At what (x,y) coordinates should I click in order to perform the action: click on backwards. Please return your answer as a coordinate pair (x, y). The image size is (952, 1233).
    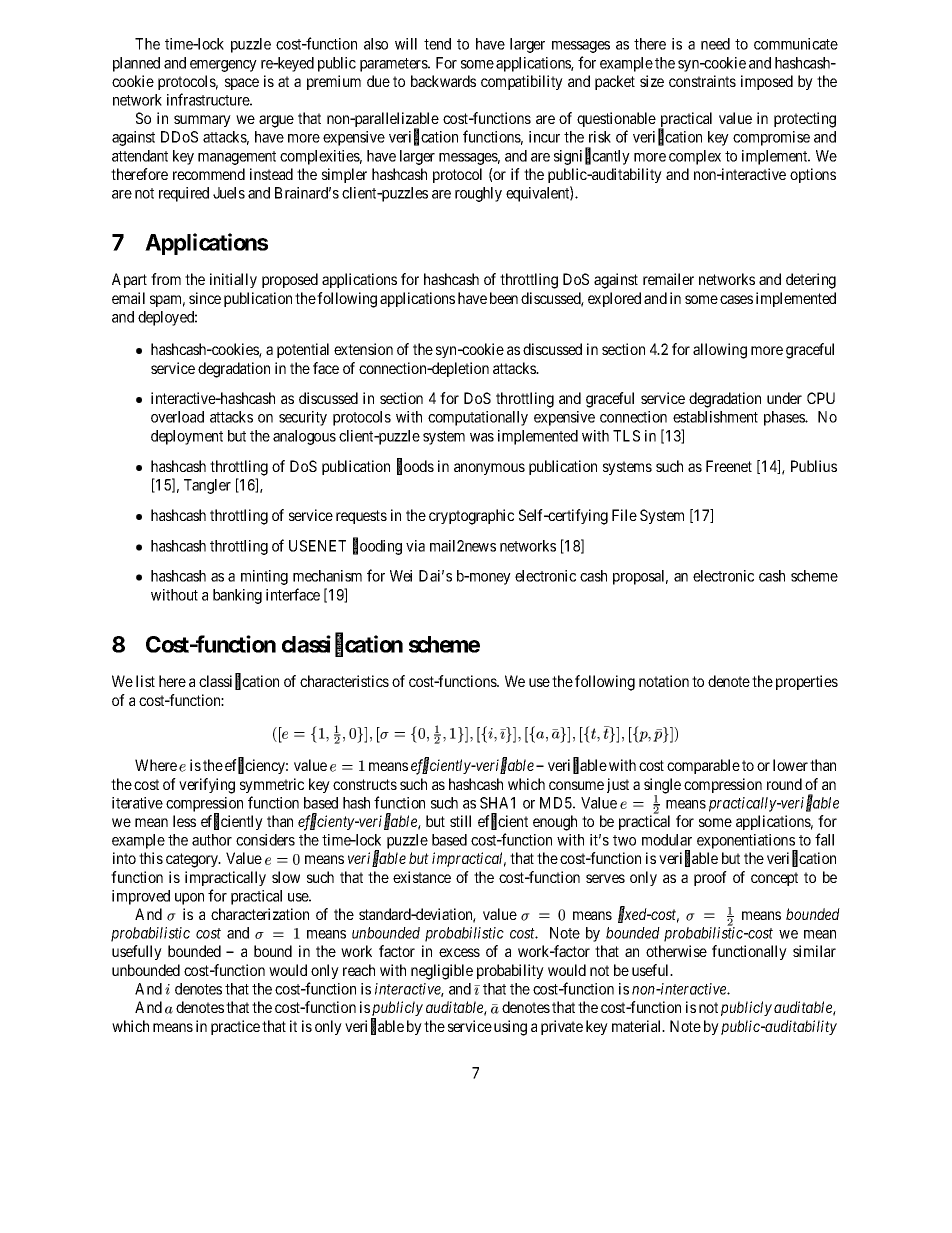
    Looking at the image, I should click on (443, 81).
